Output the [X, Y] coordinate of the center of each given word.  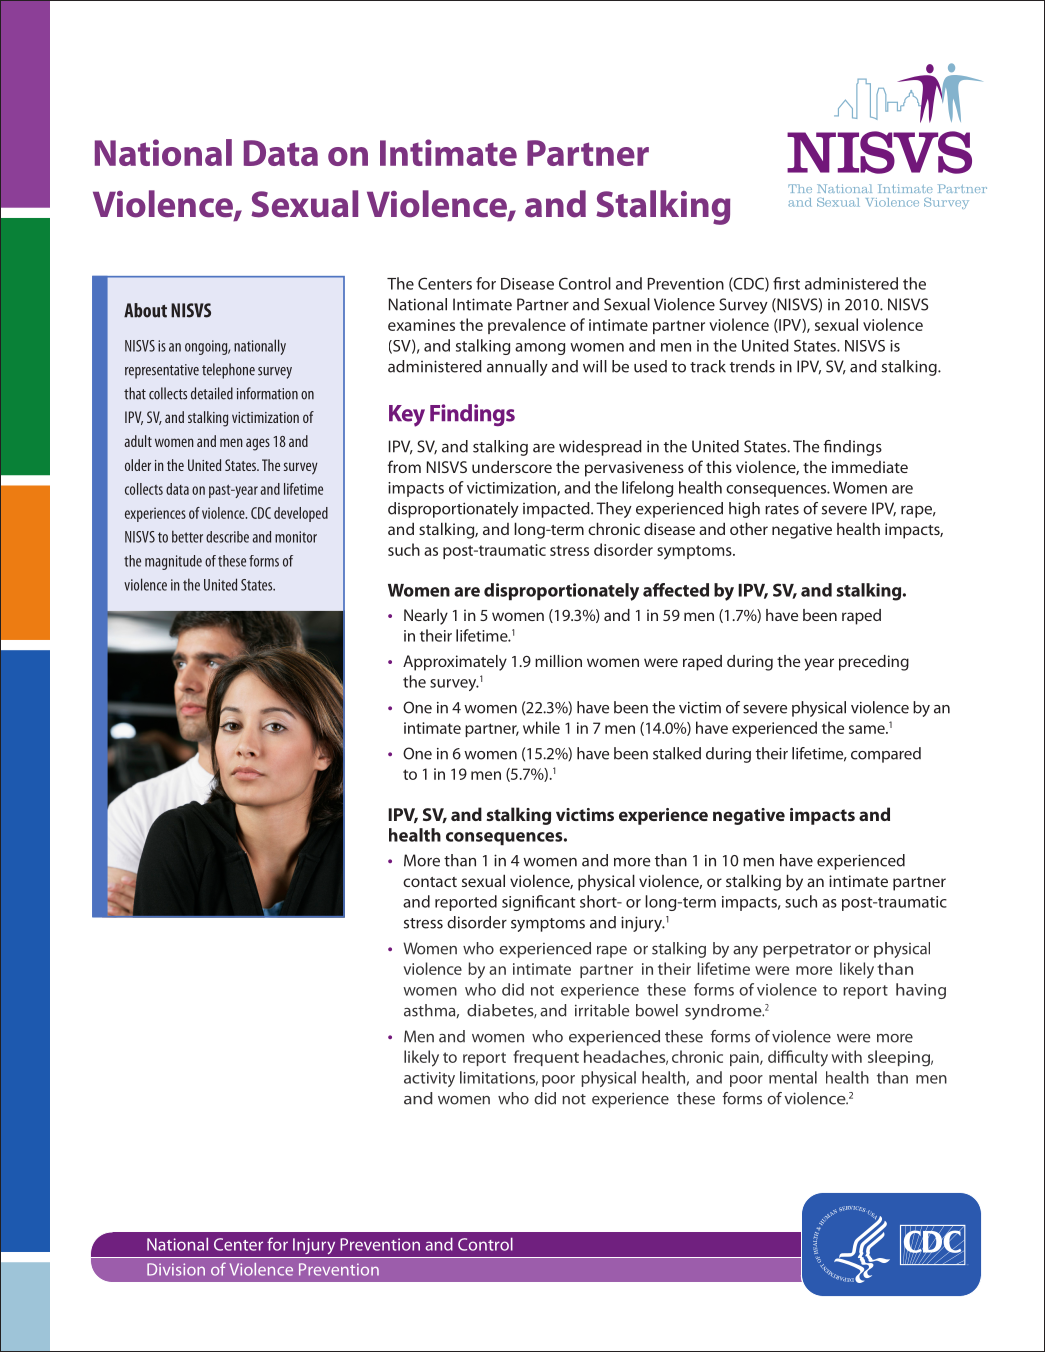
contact [430, 882]
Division [176, 1269]
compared [886, 755]
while [541, 727]
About [145, 310]
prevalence [527, 326]
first [786, 283]
